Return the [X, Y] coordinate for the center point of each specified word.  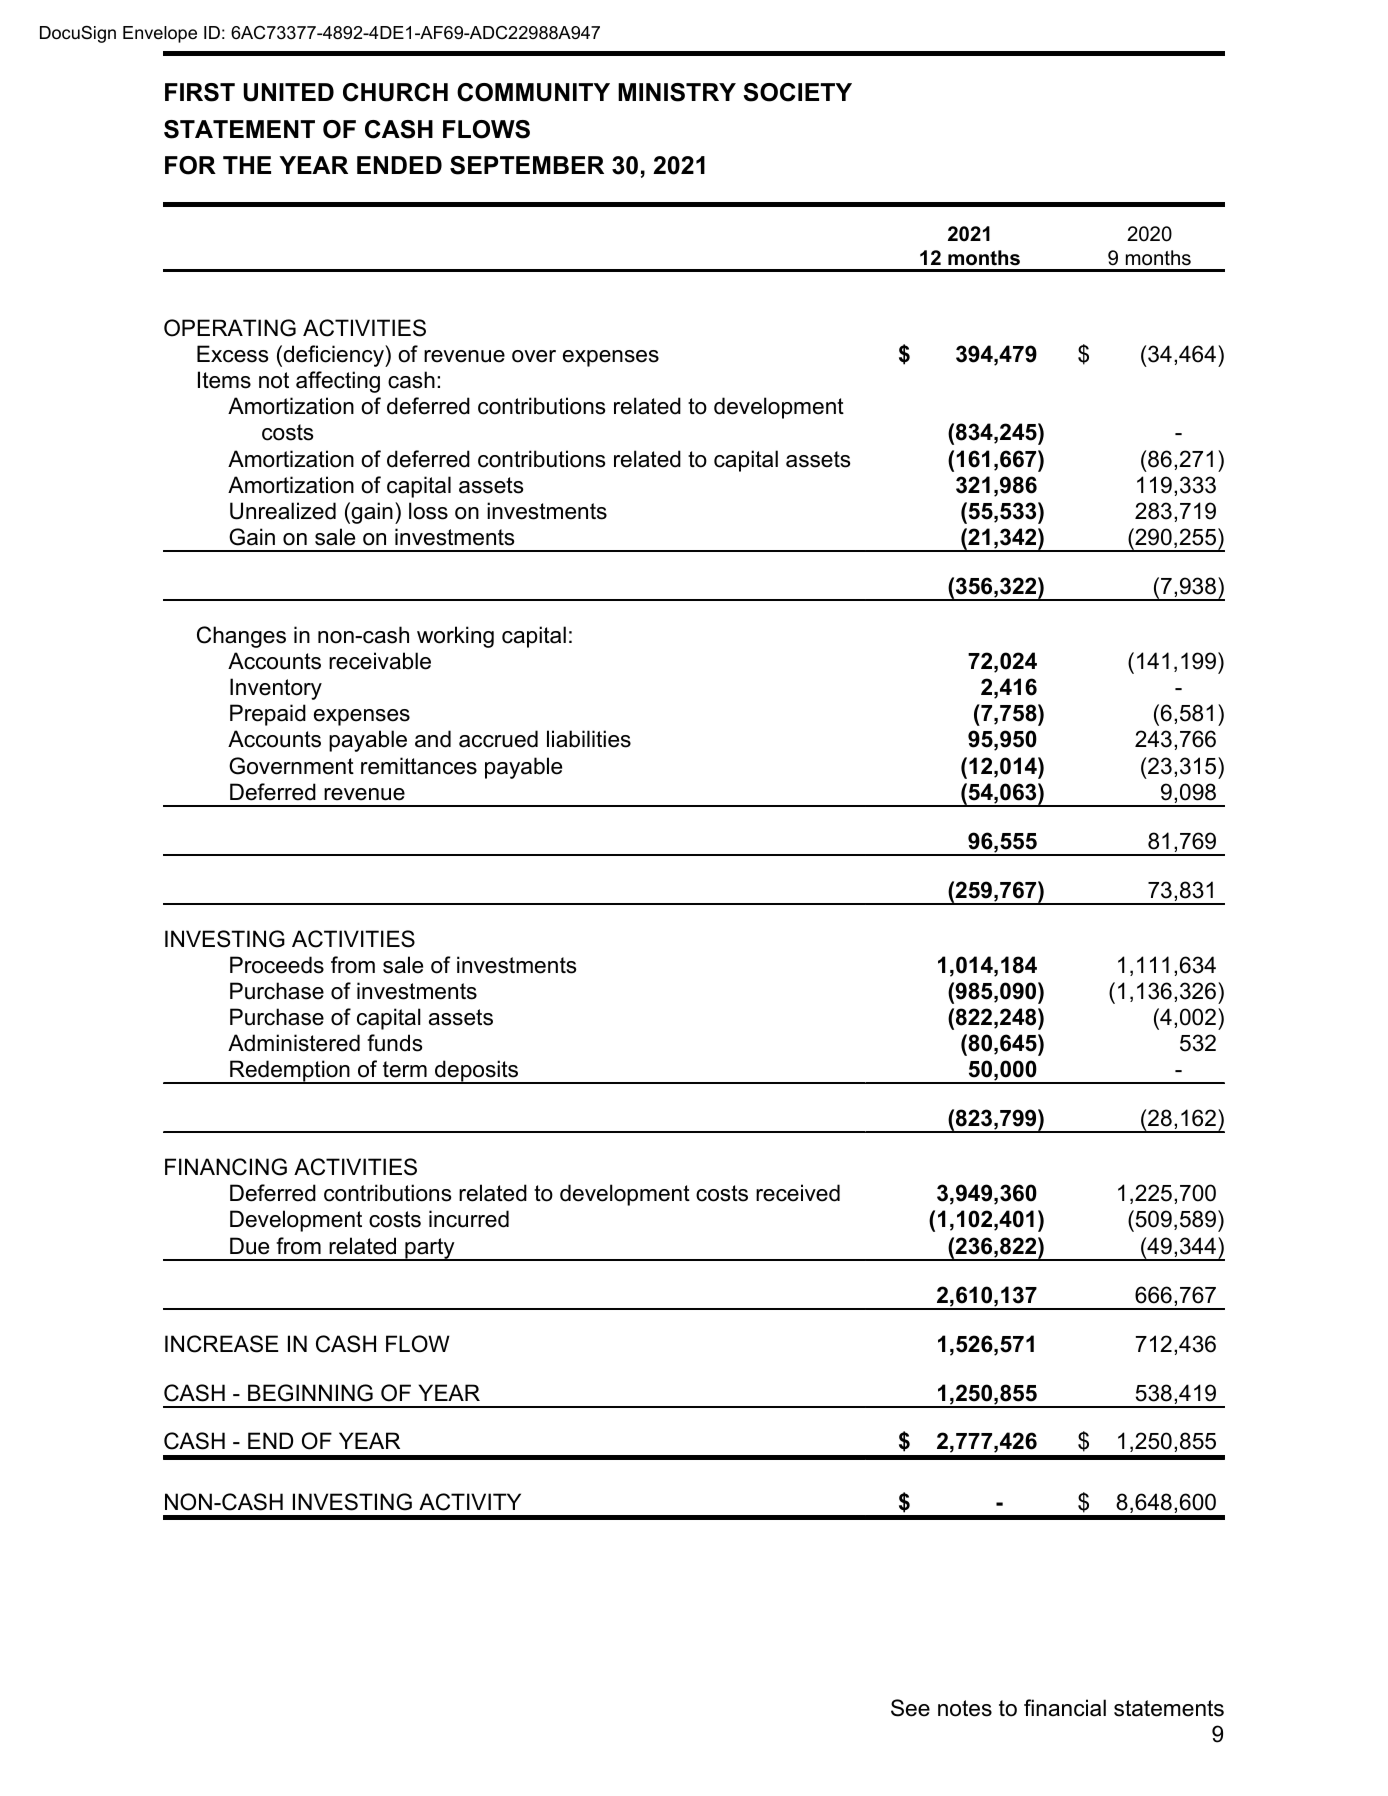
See [910, 1708]
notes [965, 1708]
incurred [469, 1219]
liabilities [589, 739]
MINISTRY [677, 92]
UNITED [288, 92]
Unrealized [283, 511]
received [798, 1193]
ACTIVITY [470, 1502]
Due [249, 1246]
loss [428, 511]
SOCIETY [797, 92]
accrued [498, 739]
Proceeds [277, 965]
